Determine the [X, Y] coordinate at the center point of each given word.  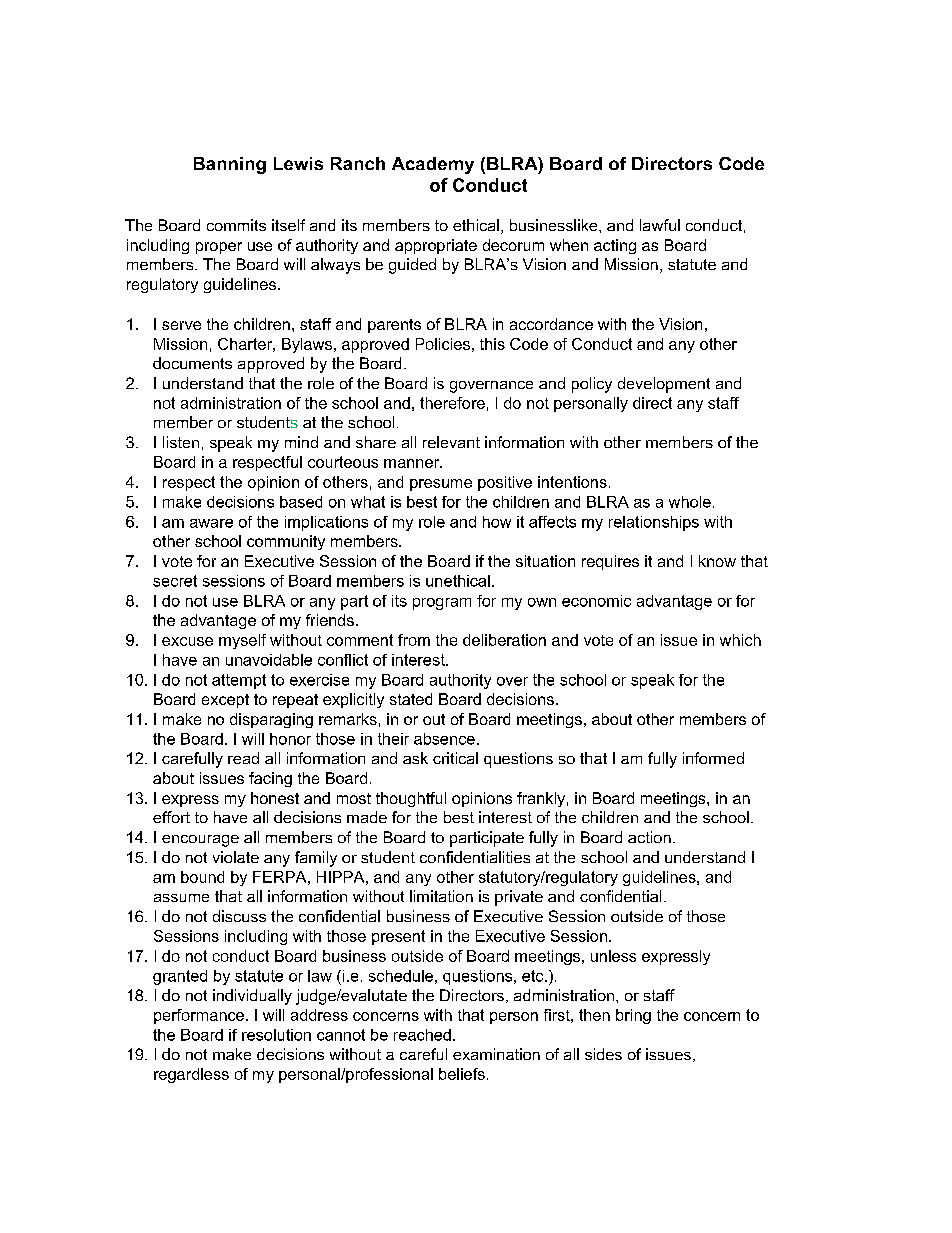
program [442, 604]
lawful [660, 225]
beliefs [462, 1074]
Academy [433, 165]
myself [242, 641]
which [740, 640]
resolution [276, 1035]
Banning [230, 165]
